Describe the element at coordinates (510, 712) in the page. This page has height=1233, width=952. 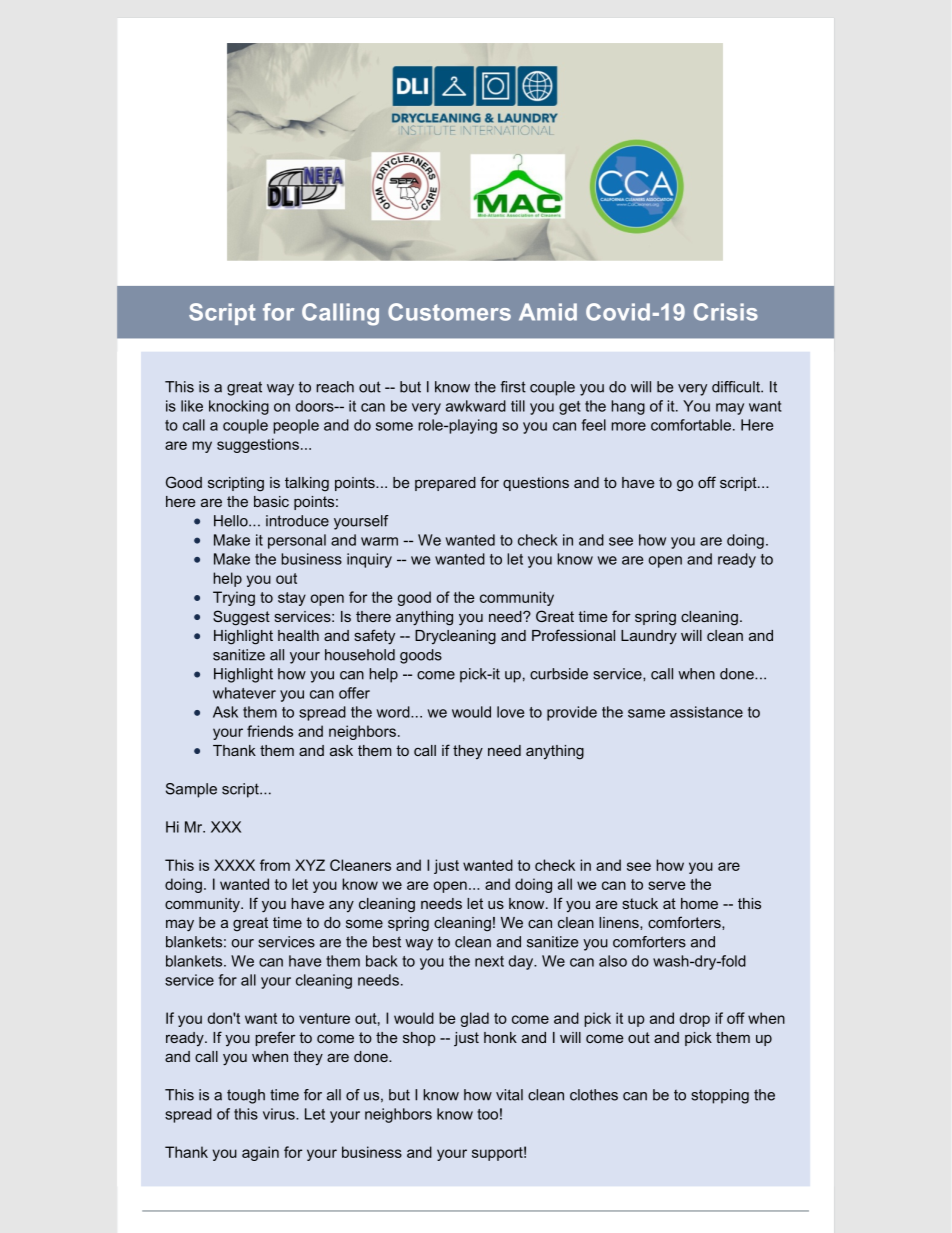
I see `love` at that location.
